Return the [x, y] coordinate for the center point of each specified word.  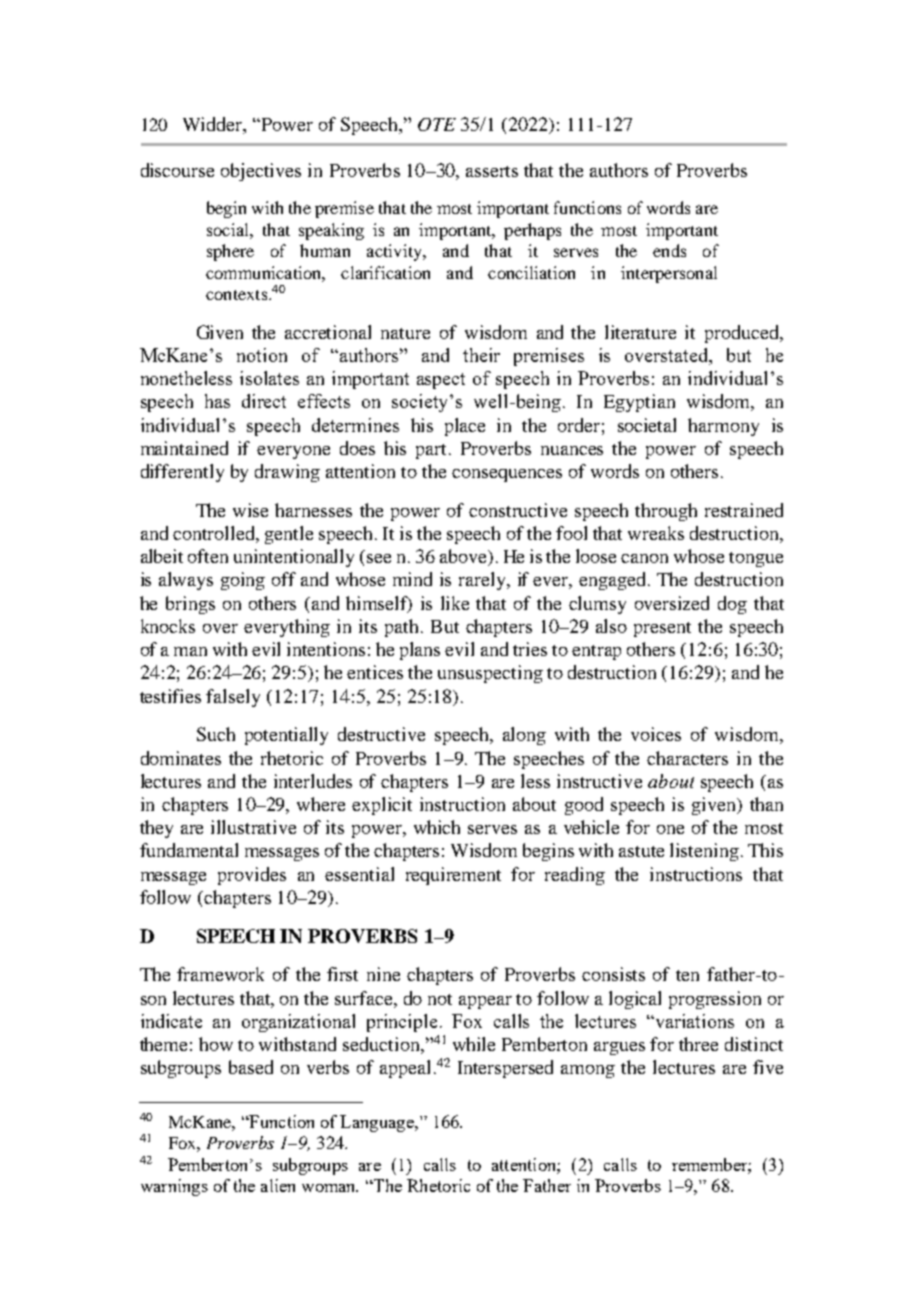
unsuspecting [490, 674]
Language [378, 1123]
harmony [723, 427]
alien [278, 1185]
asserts [492, 171]
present [662, 629]
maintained [184, 448]
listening [704, 852]
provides [252, 876]
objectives [261, 172]
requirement [453, 876]
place [465, 427]
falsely [233, 698]
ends [669, 250]
